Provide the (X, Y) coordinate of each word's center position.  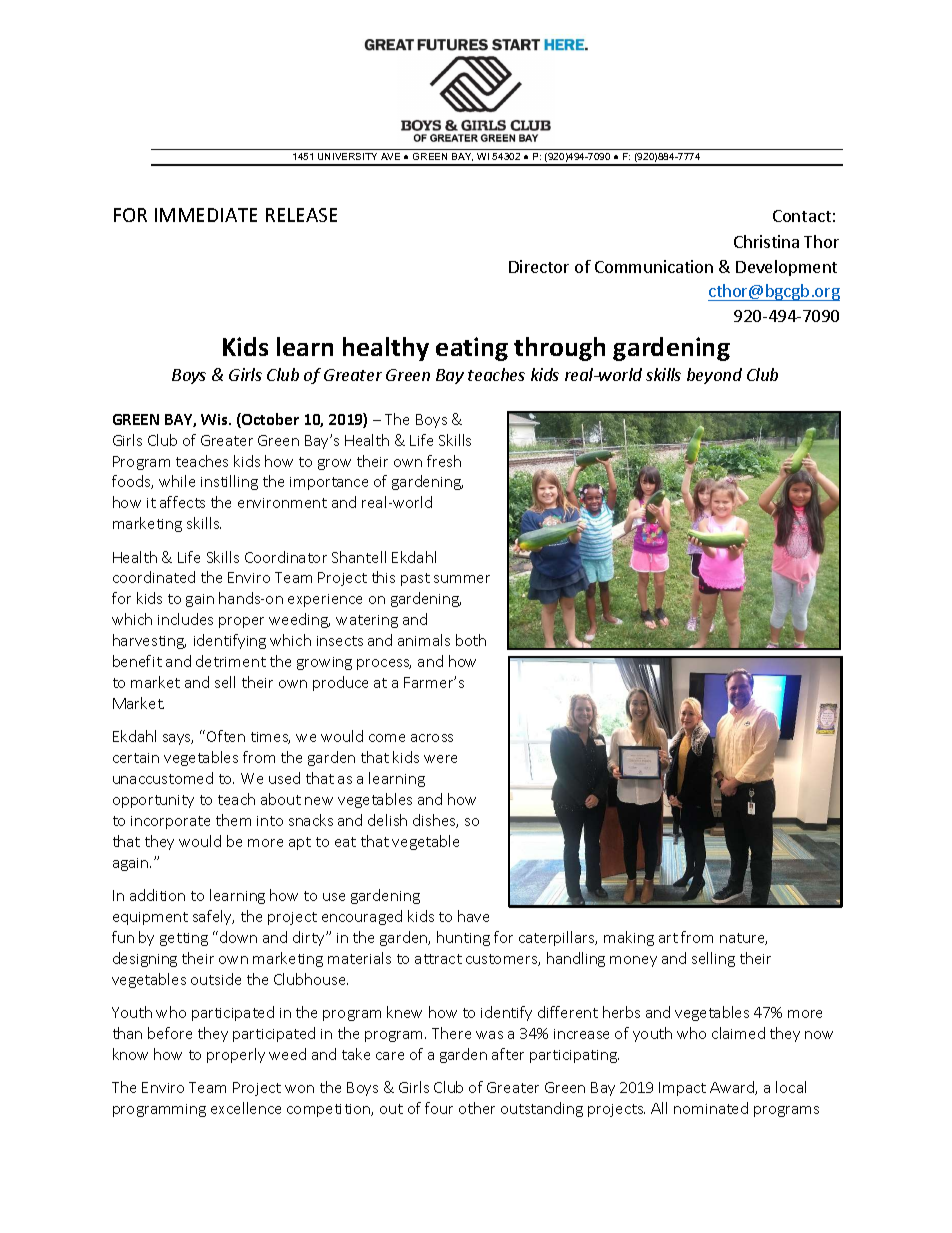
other (477, 1108)
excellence (246, 1108)
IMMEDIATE (206, 215)
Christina (766, 241)
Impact (682, 1089)
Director (539, 266)
